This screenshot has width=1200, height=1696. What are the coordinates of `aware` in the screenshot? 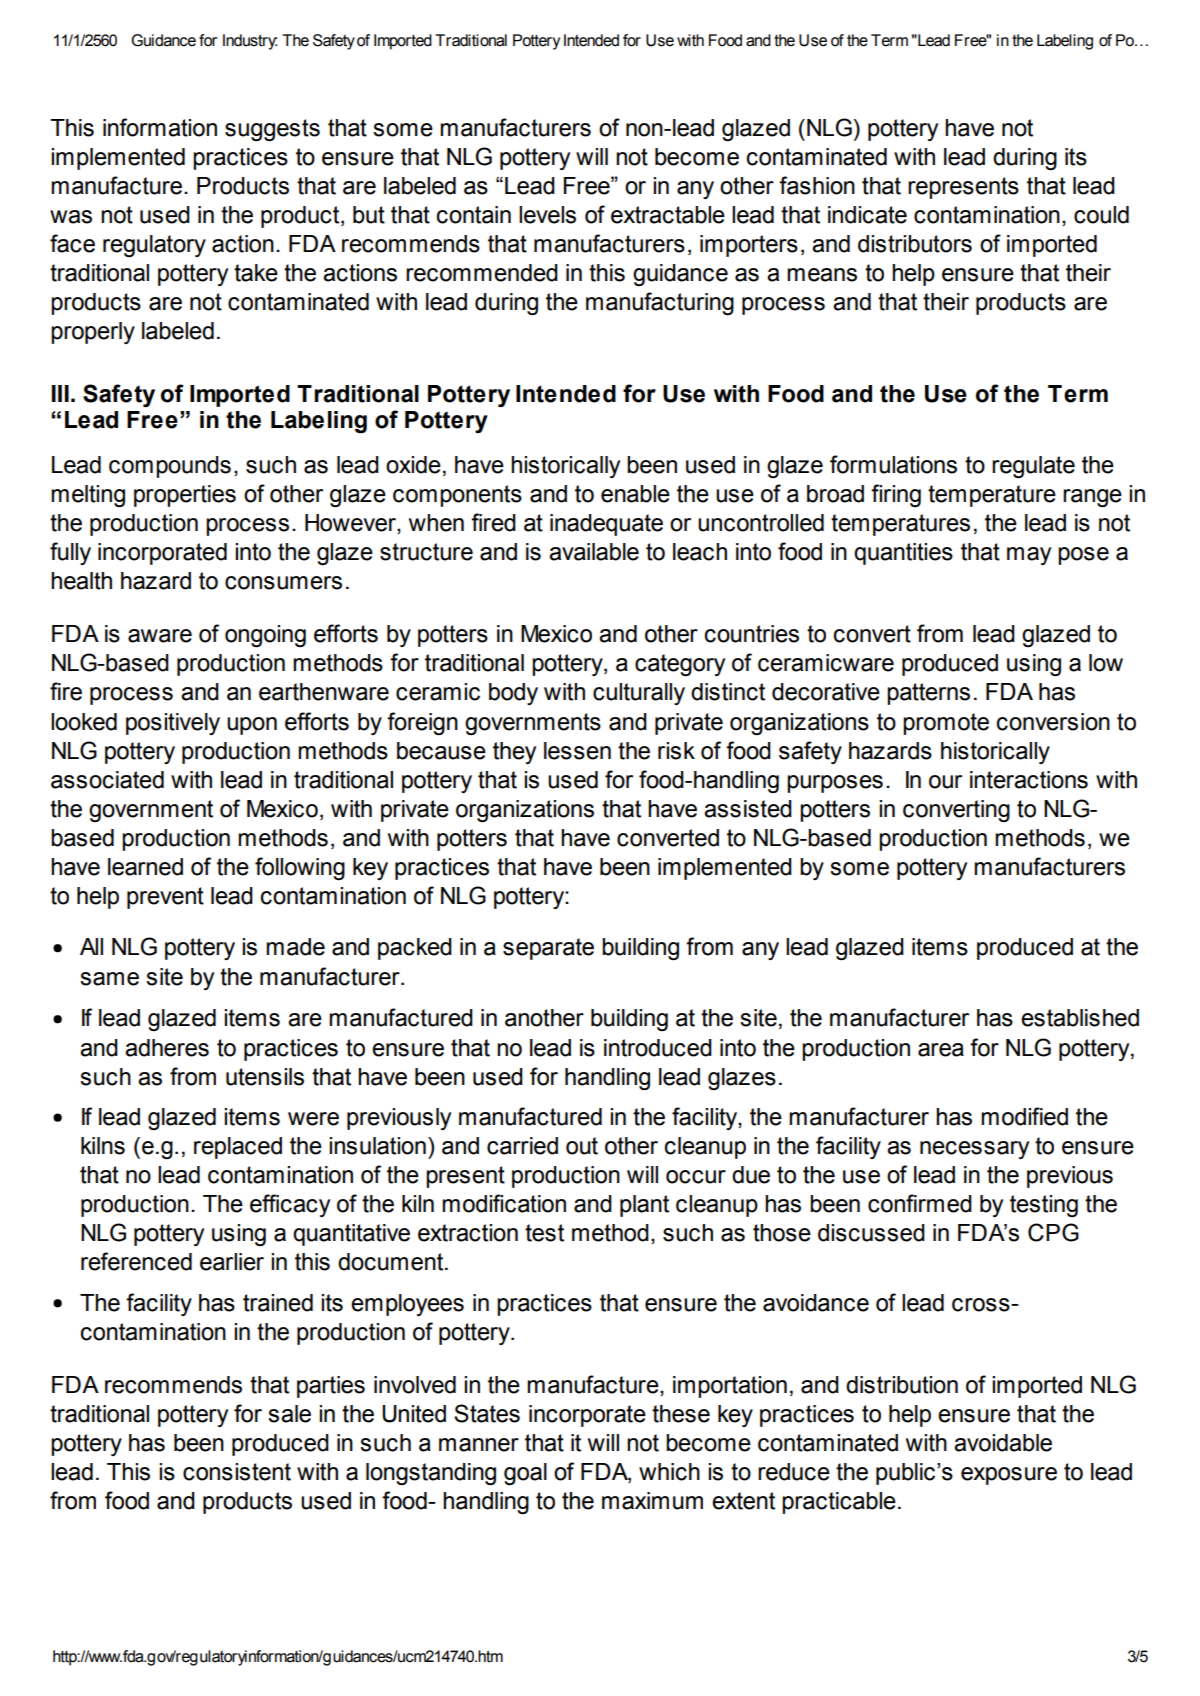 It's located at (160, 636).
